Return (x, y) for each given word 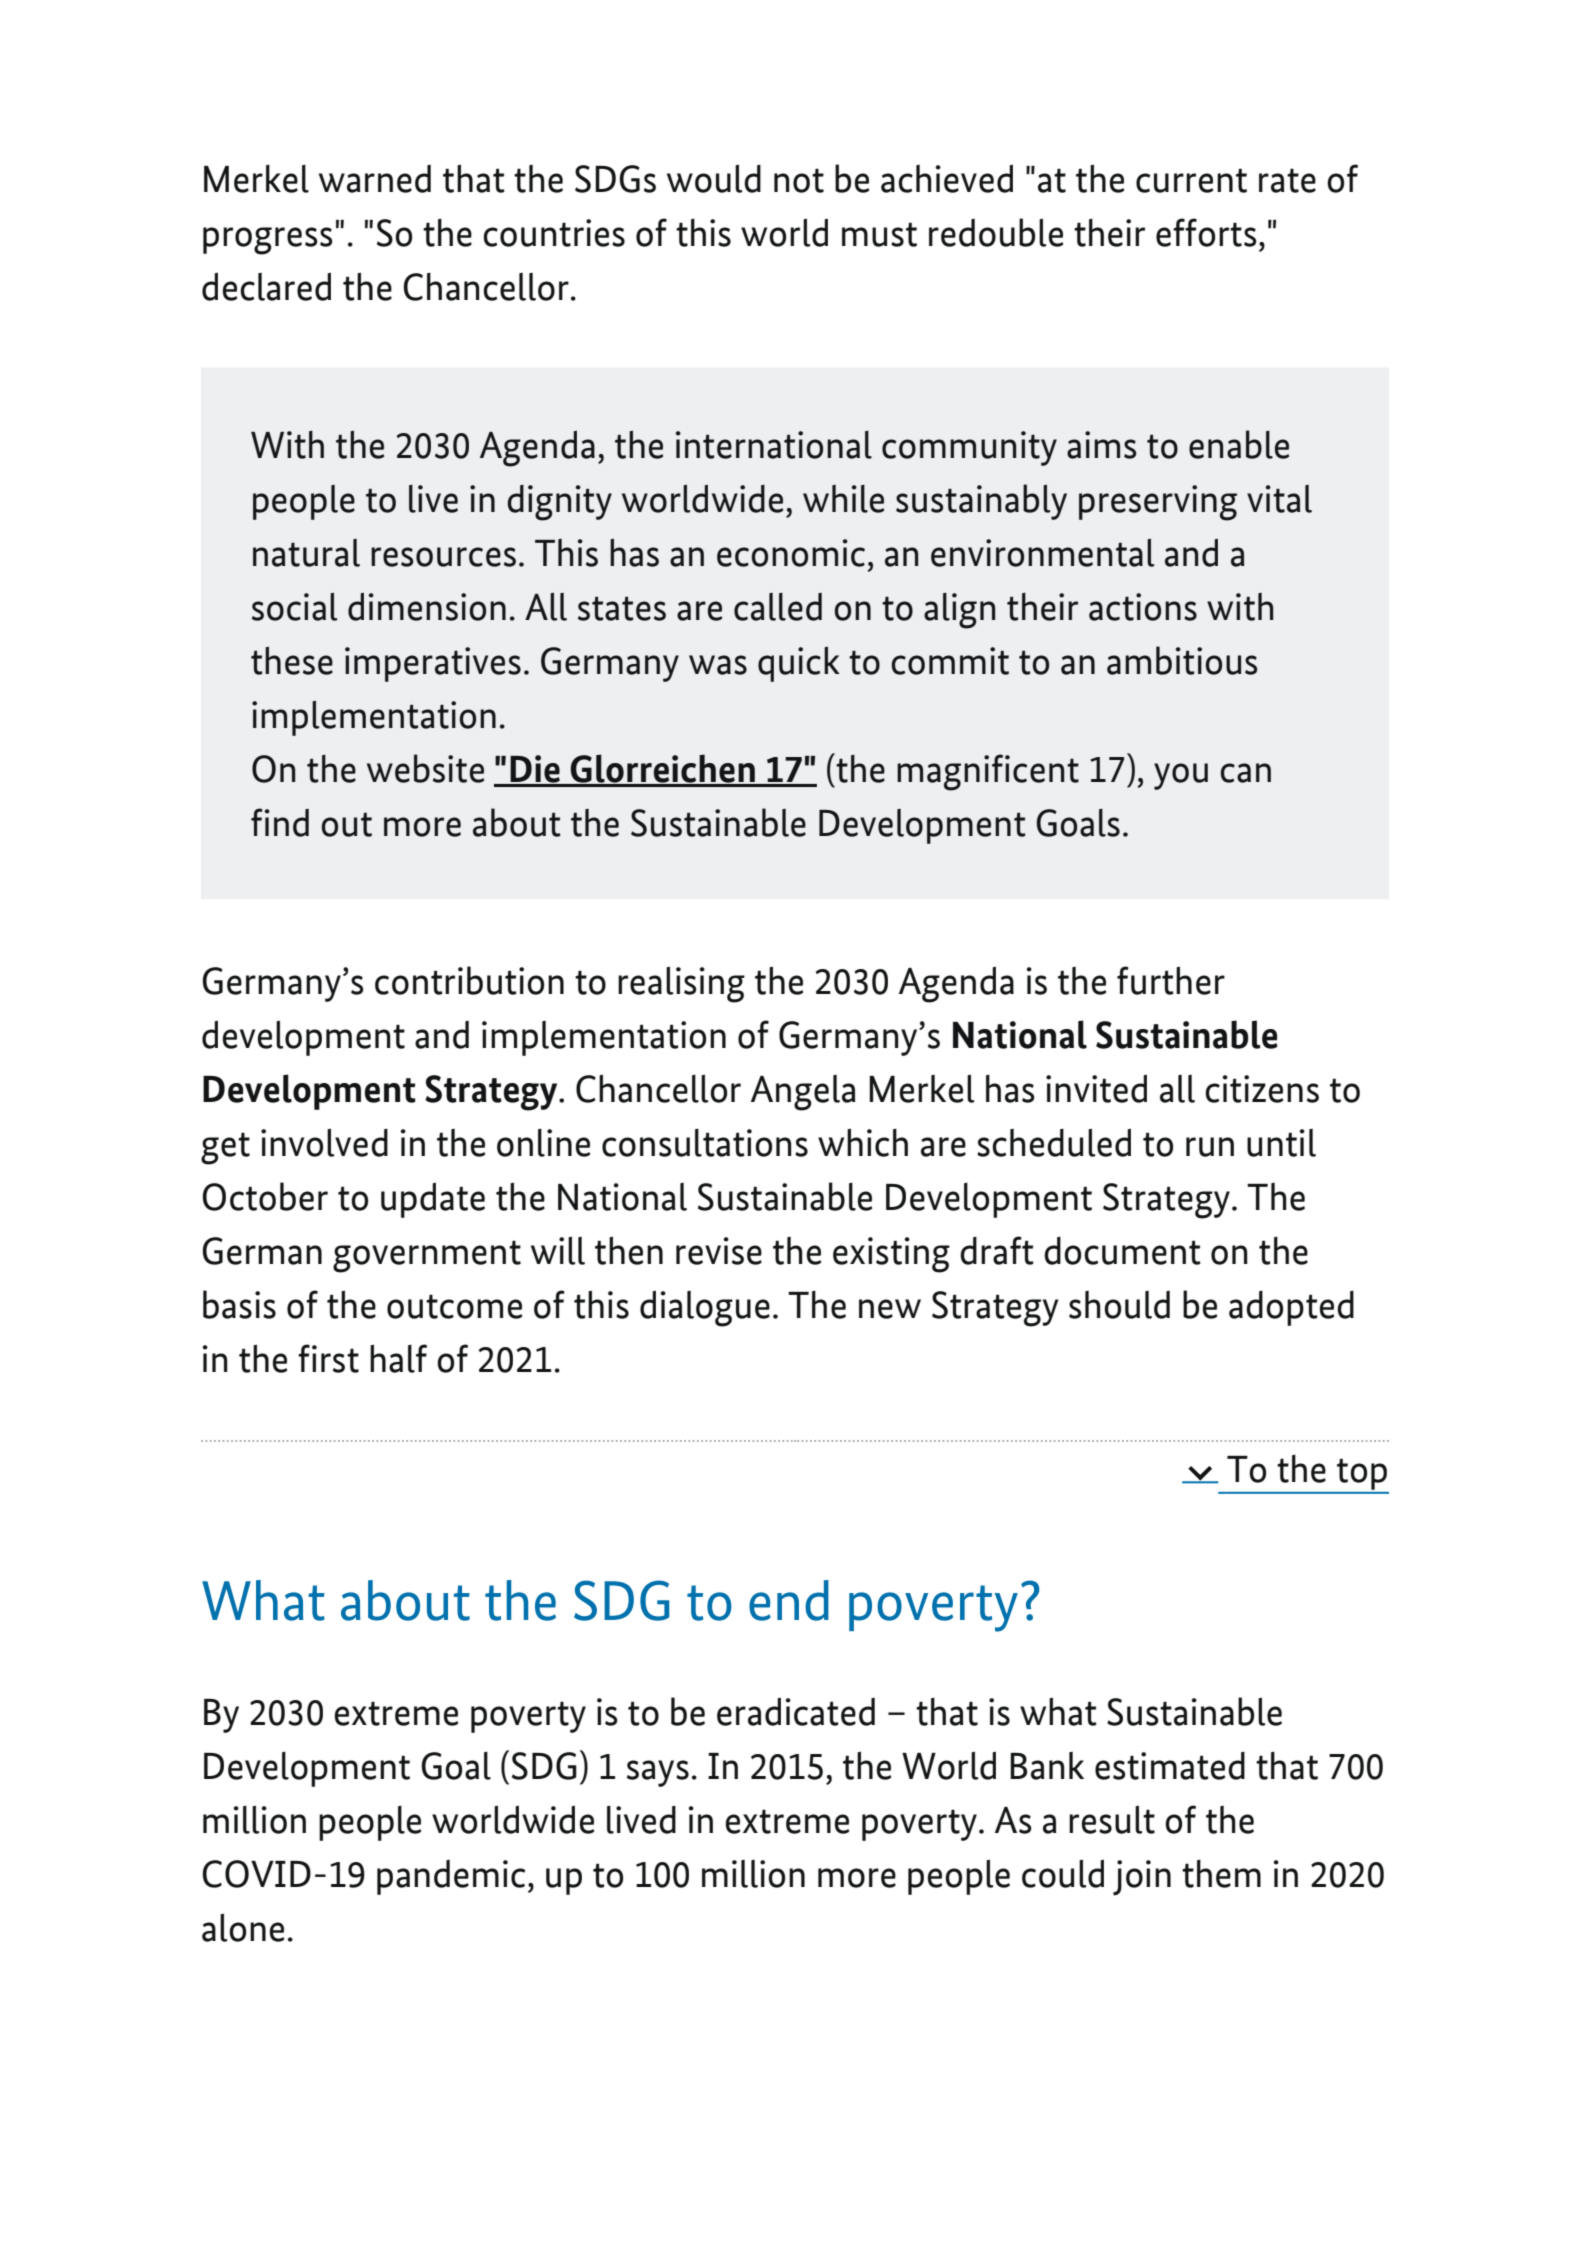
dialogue (705, 1308)
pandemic (451, 1877)
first (328, 1358)
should (1119, 1305)
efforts (1206, 232)
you (1181, 776)
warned (375, 179)
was (718, 665)
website (425, 768)
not (799, 180)
